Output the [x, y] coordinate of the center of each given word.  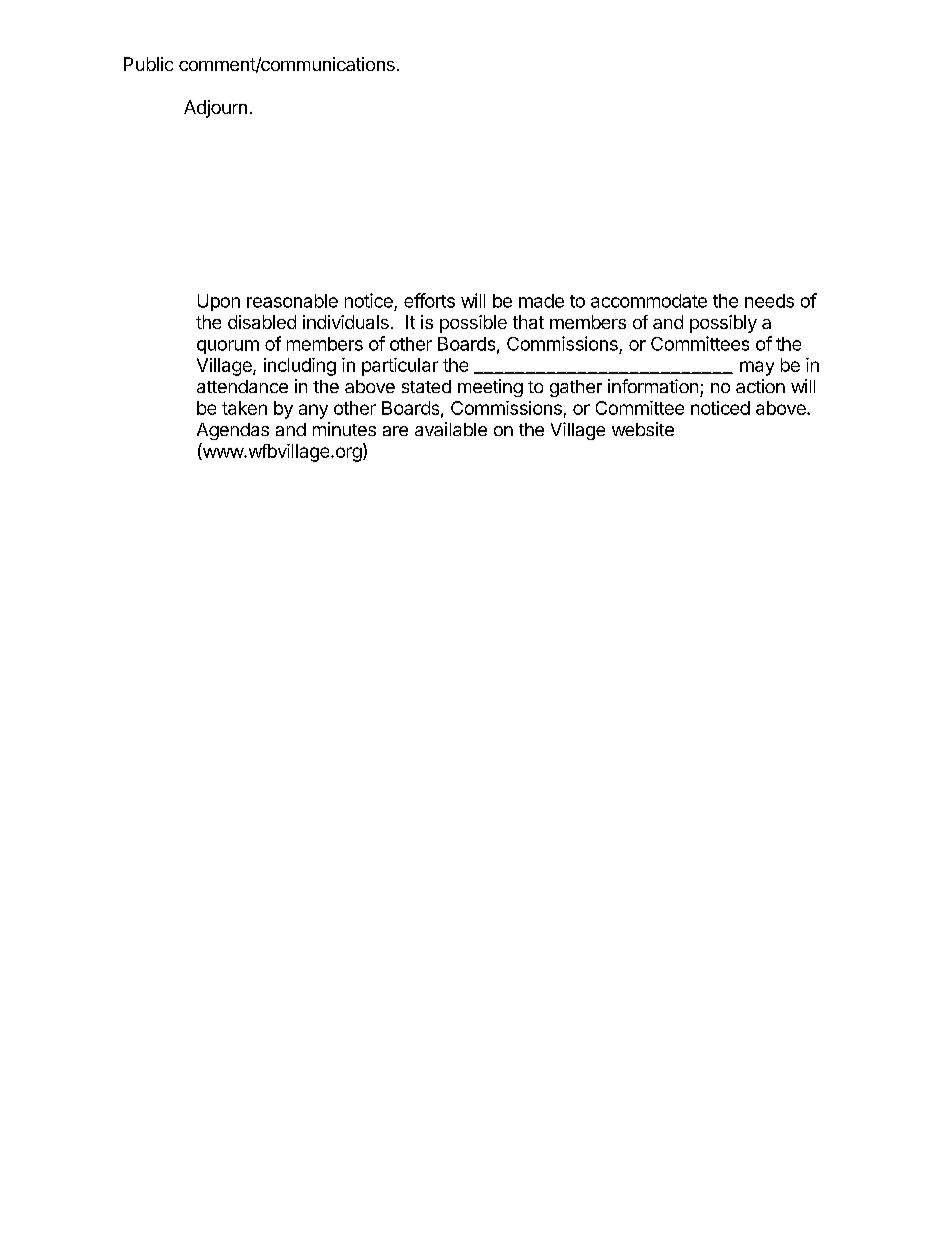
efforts [429, 300]
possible [473, 324]
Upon [219, 302]
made [541, 301]
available [451, 429]
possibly [723, 324]
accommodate [649, 301]
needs [769, 301]
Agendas [233, 431]
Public [148, 64]
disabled [262, 322]
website [643, 429]
